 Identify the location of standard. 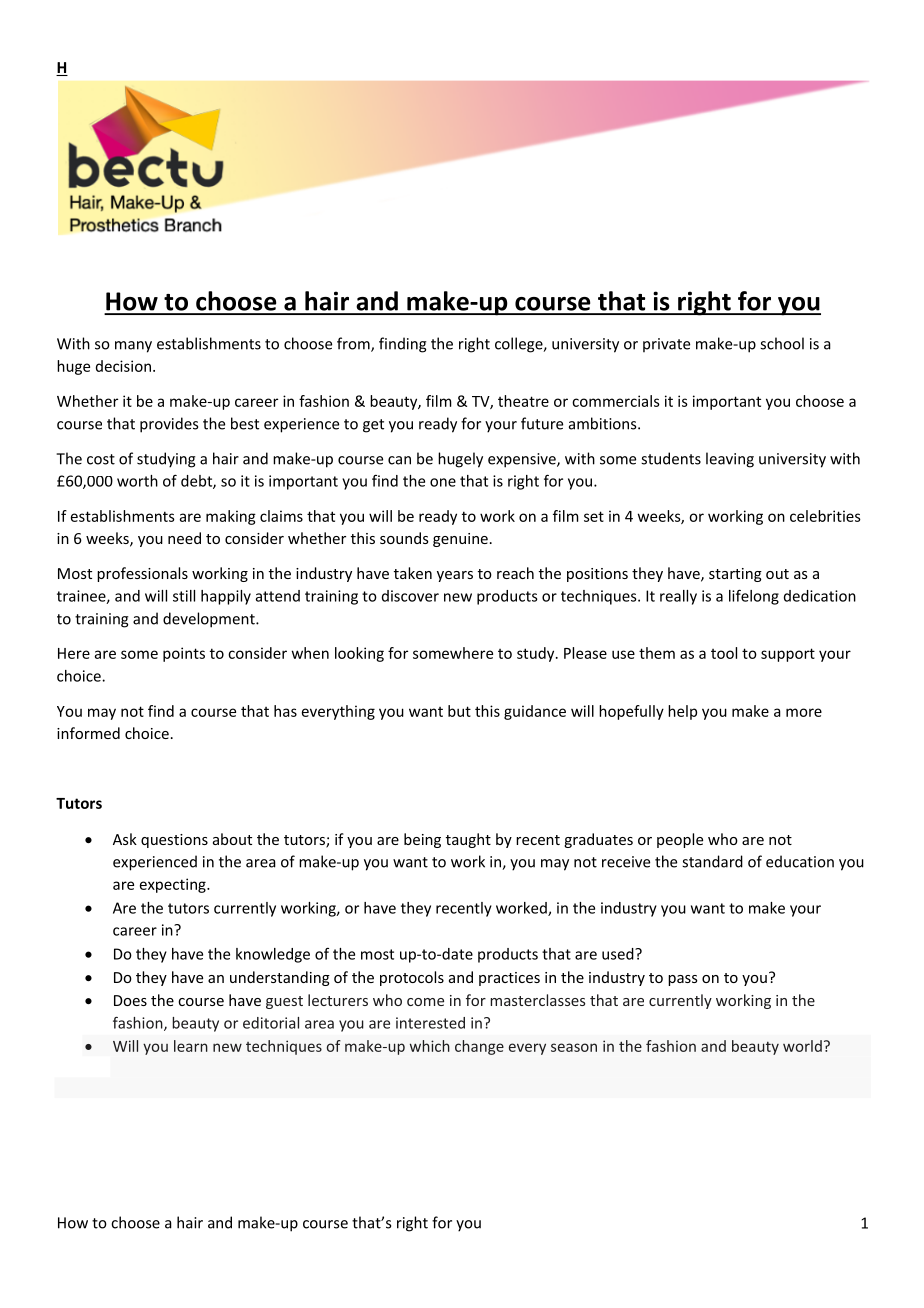
(712, 861).
